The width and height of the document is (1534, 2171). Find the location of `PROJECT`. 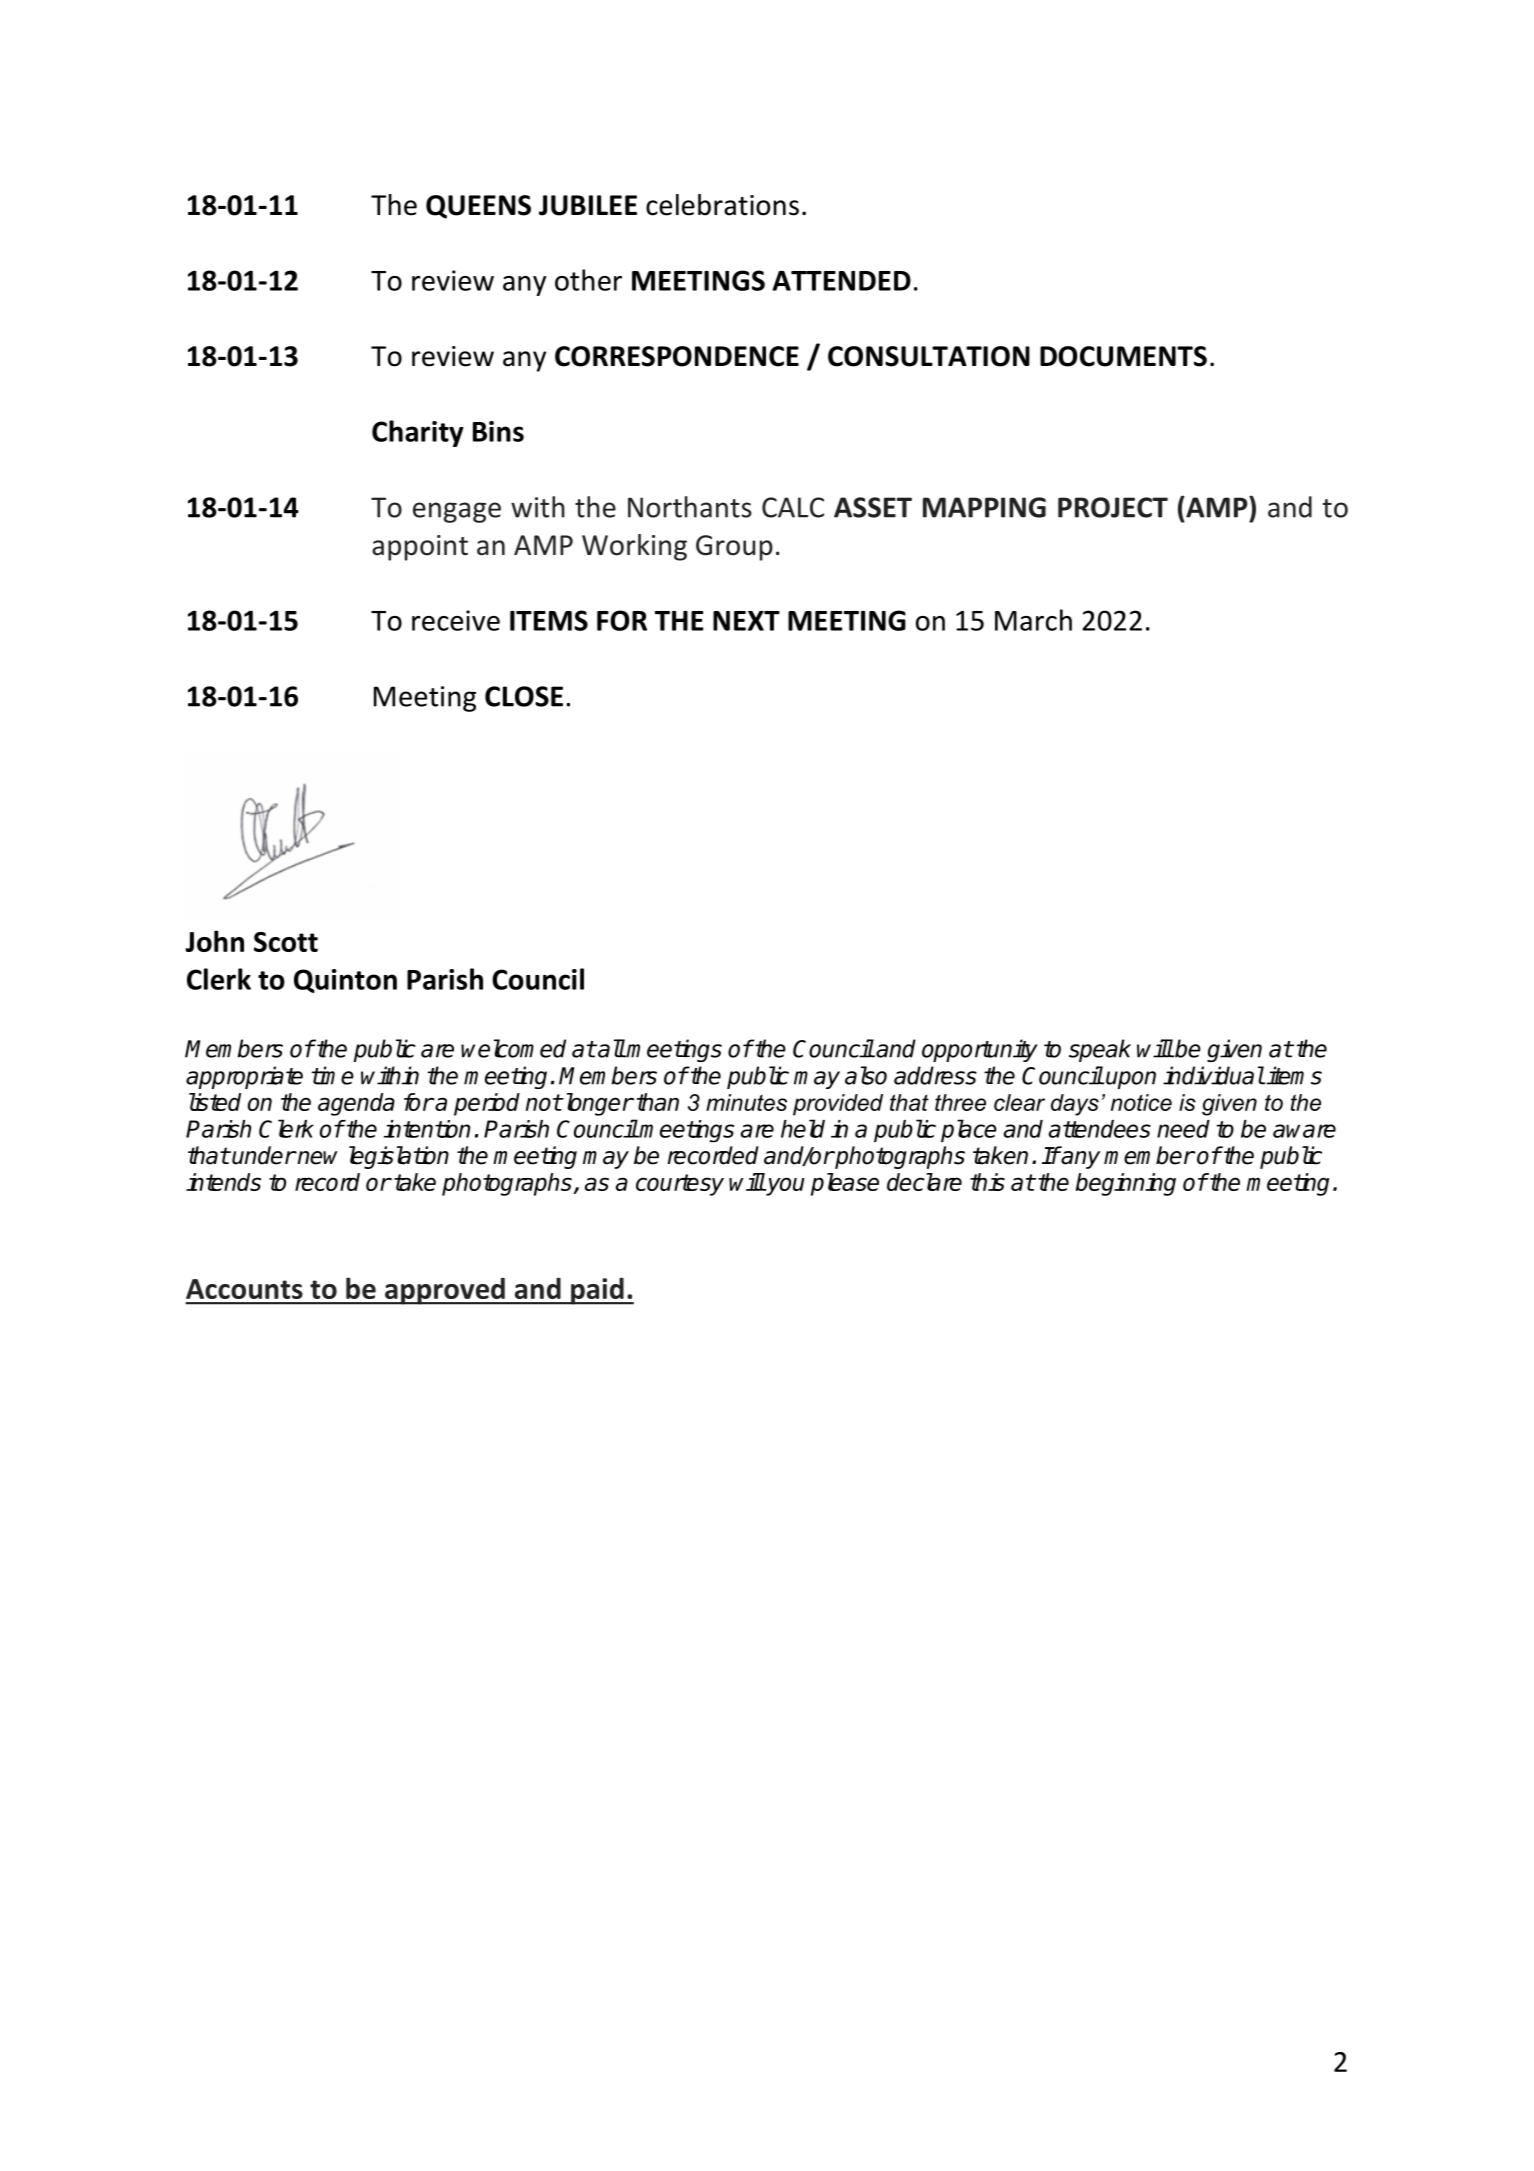

PROJECT is located at coordinates (1113, 507).
